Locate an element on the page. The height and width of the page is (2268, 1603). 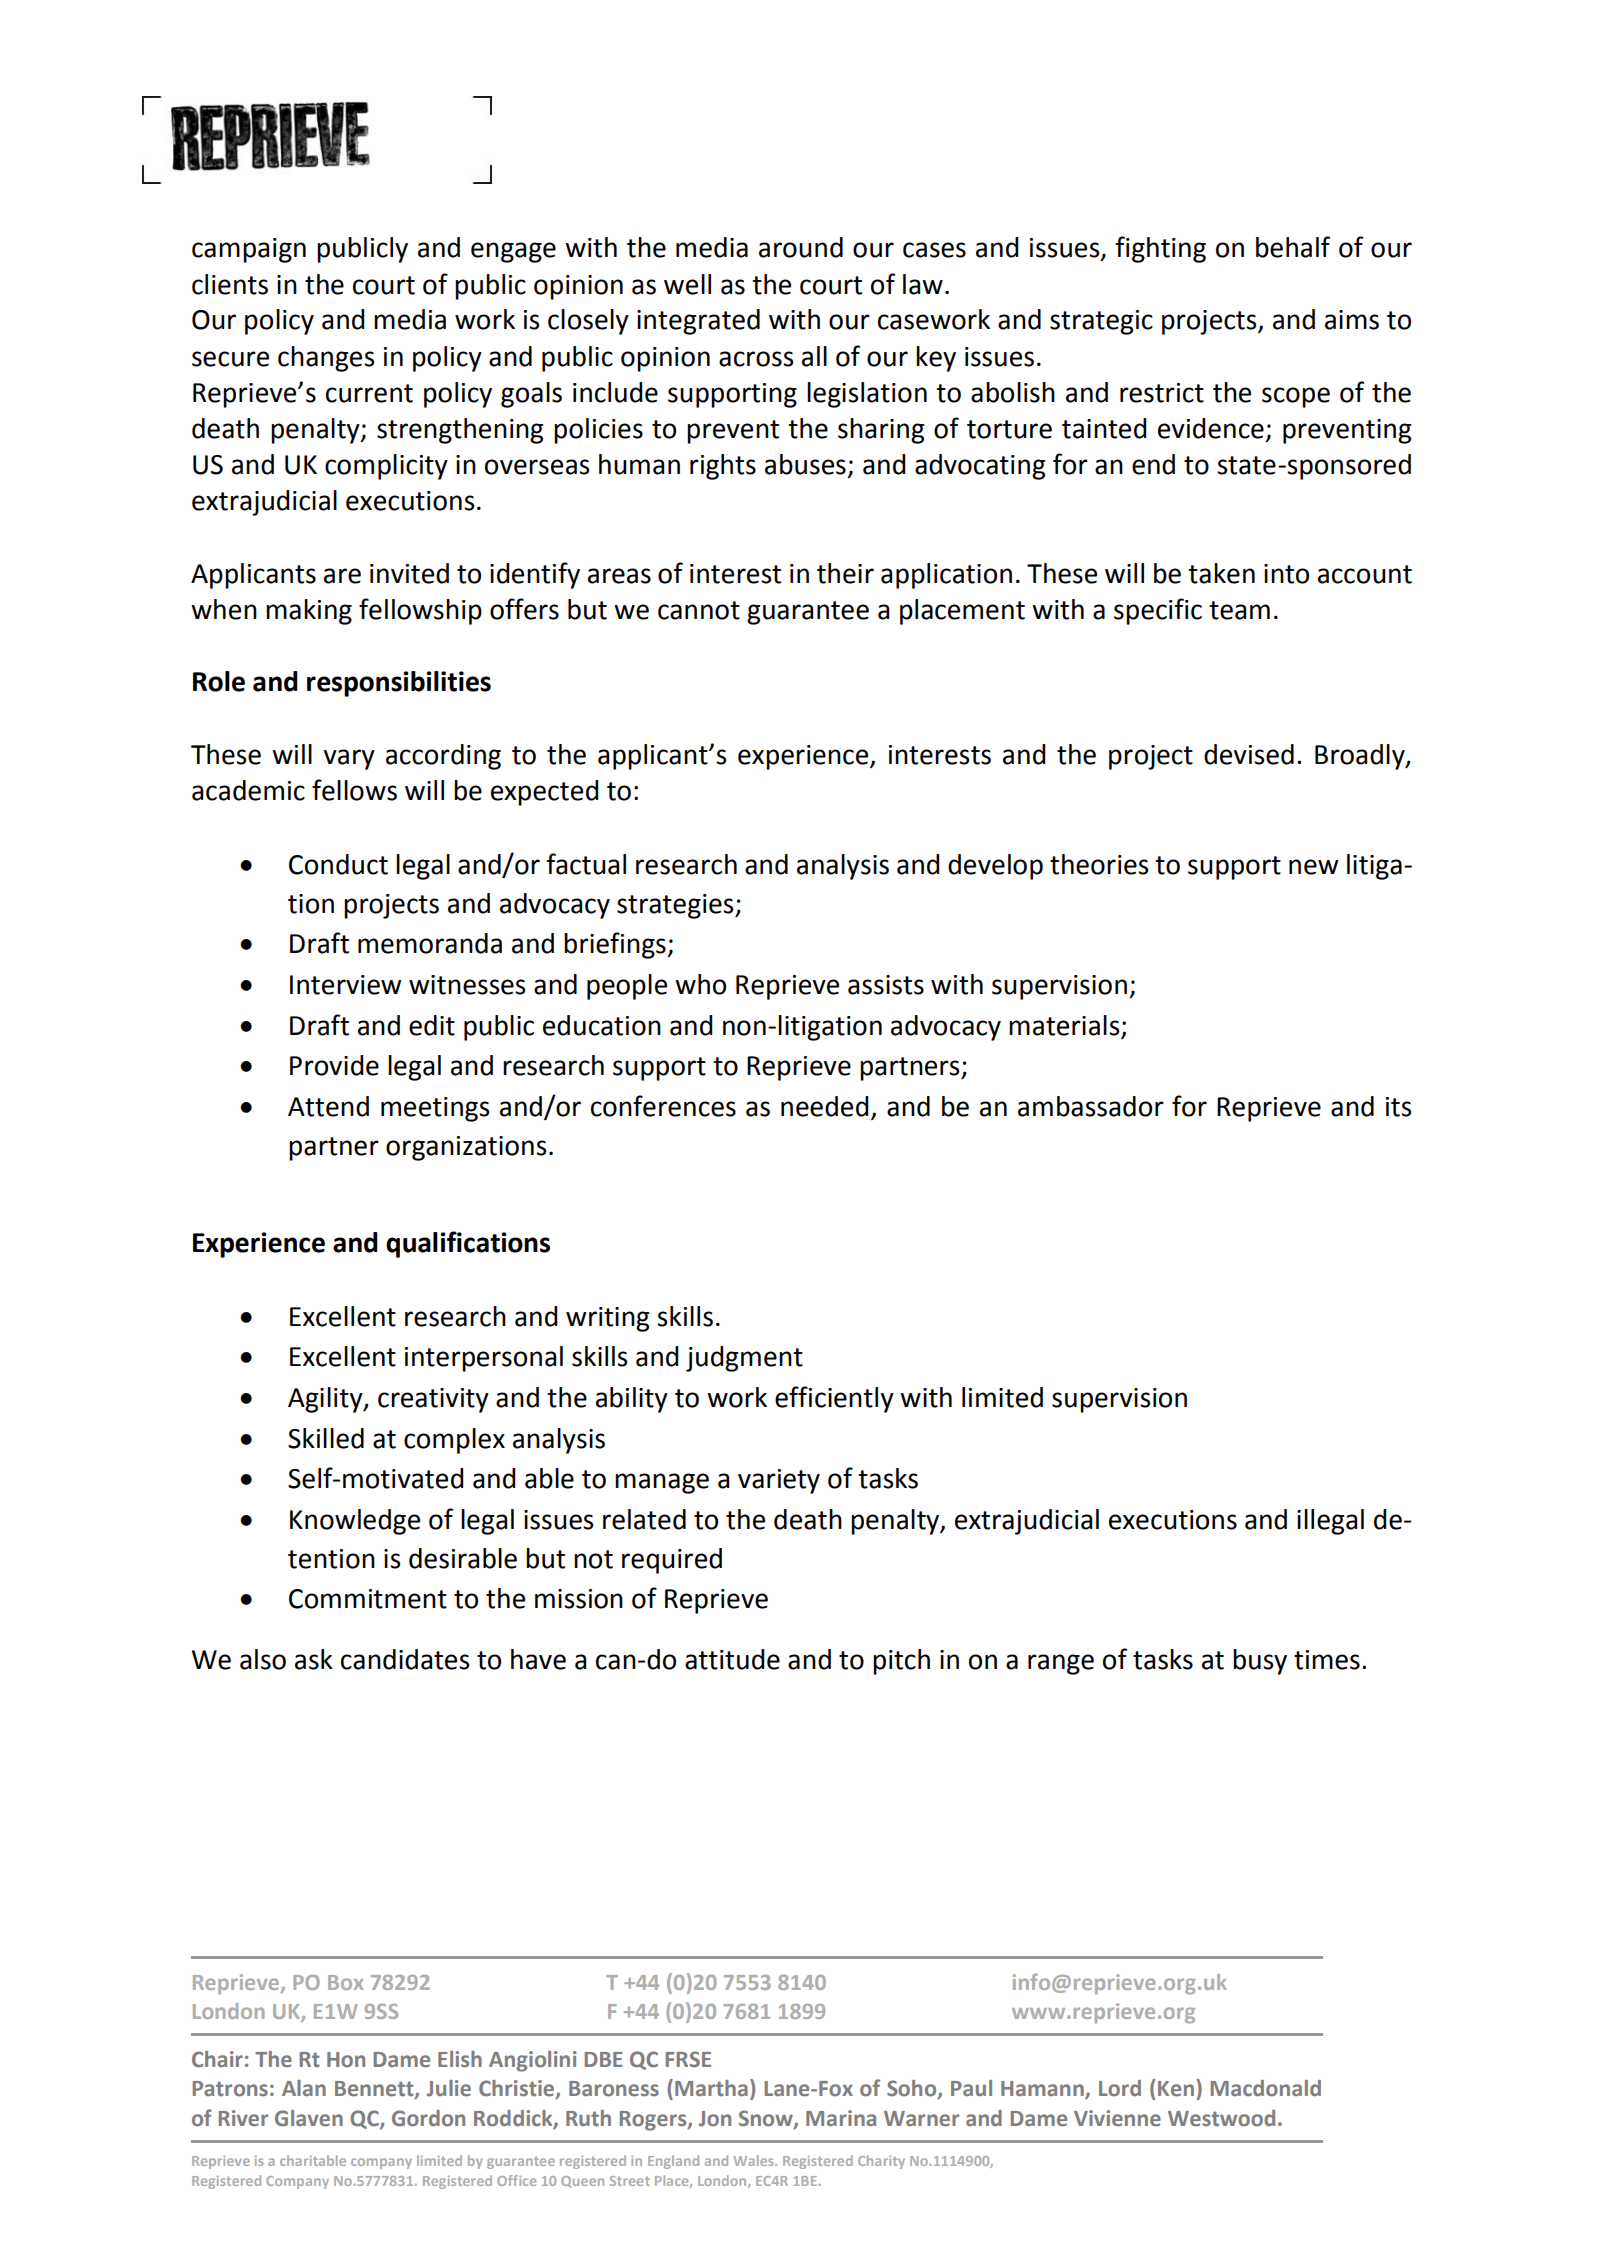
changes is located at coordinates (326, 359).
